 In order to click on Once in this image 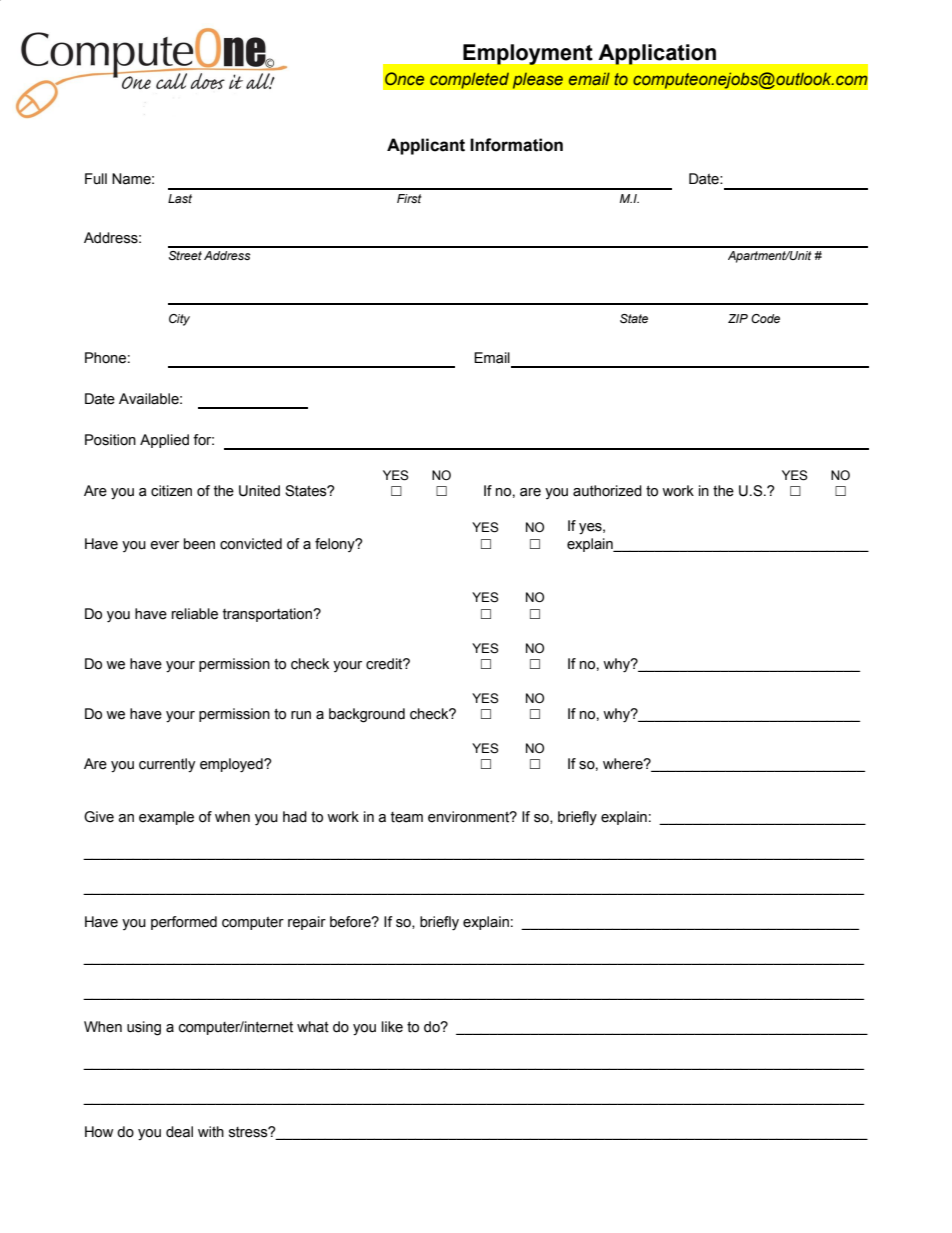, I will do `click(404, 78)`.
